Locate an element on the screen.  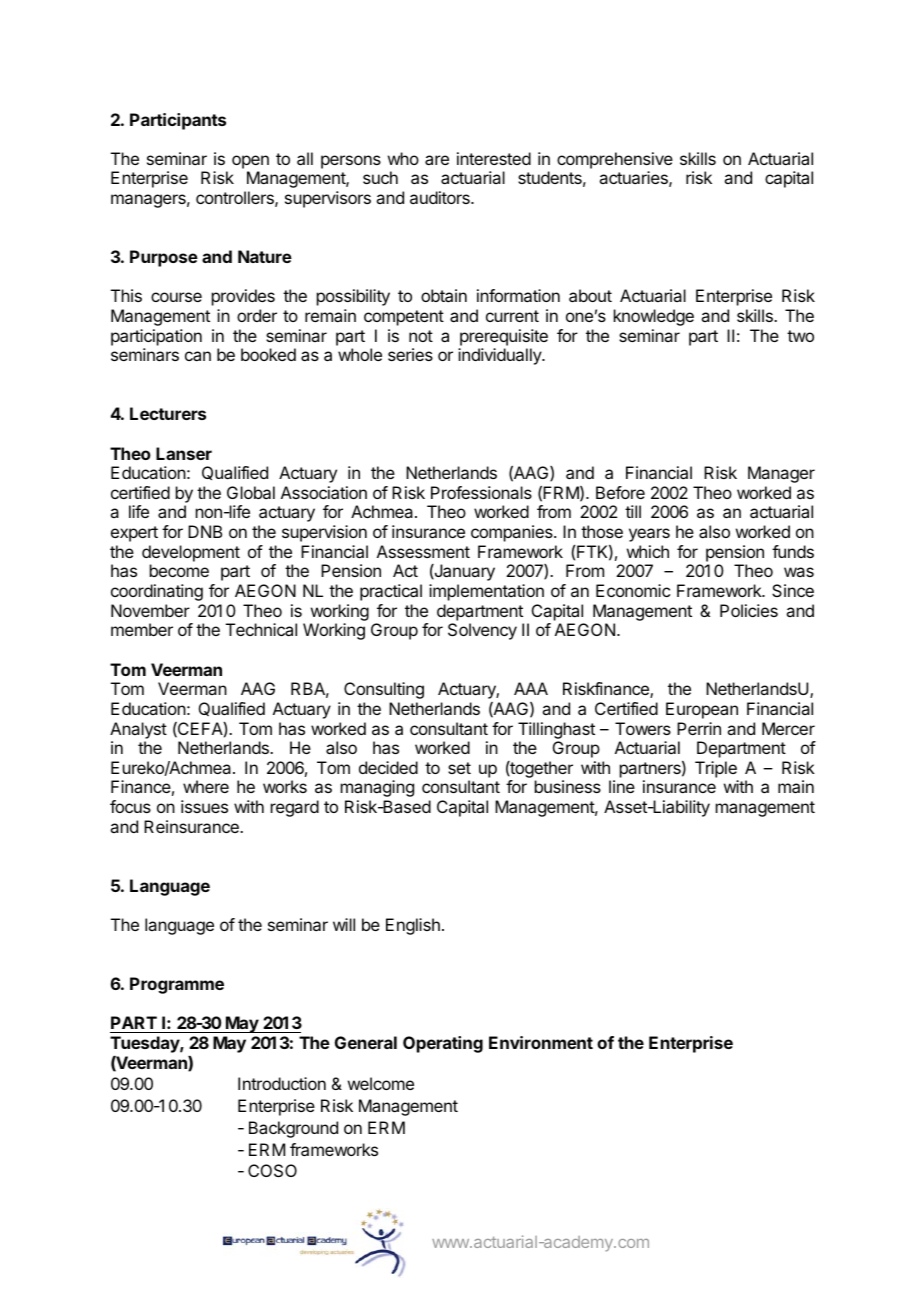
Environment is located at coordinates (541, 1042).
